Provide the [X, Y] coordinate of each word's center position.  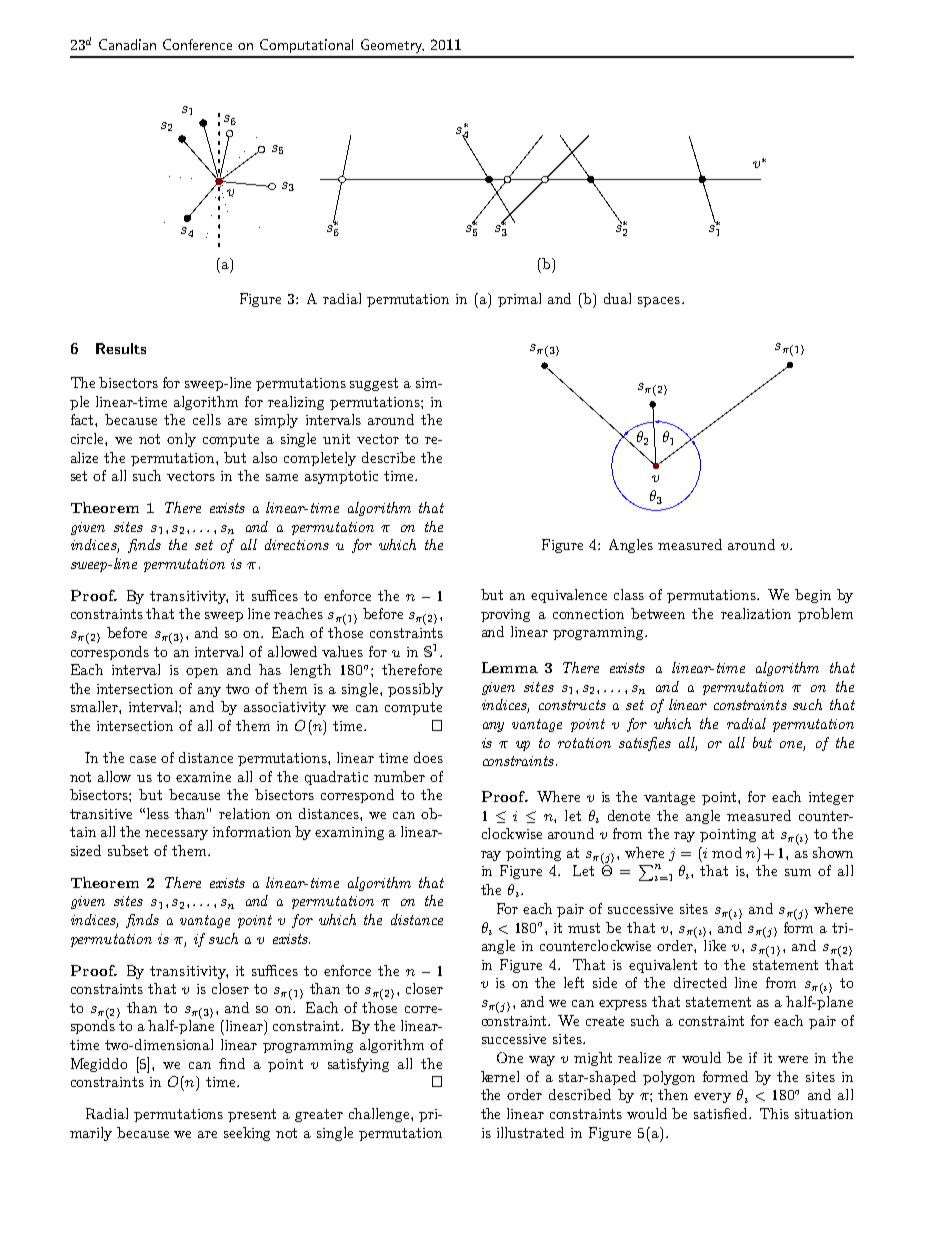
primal [519, 300]
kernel [500, 1076]
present [252, 1115]
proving [505, 615]
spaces [659, 302]
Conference [197, 44]
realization [756, 613]
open [202, 673]
